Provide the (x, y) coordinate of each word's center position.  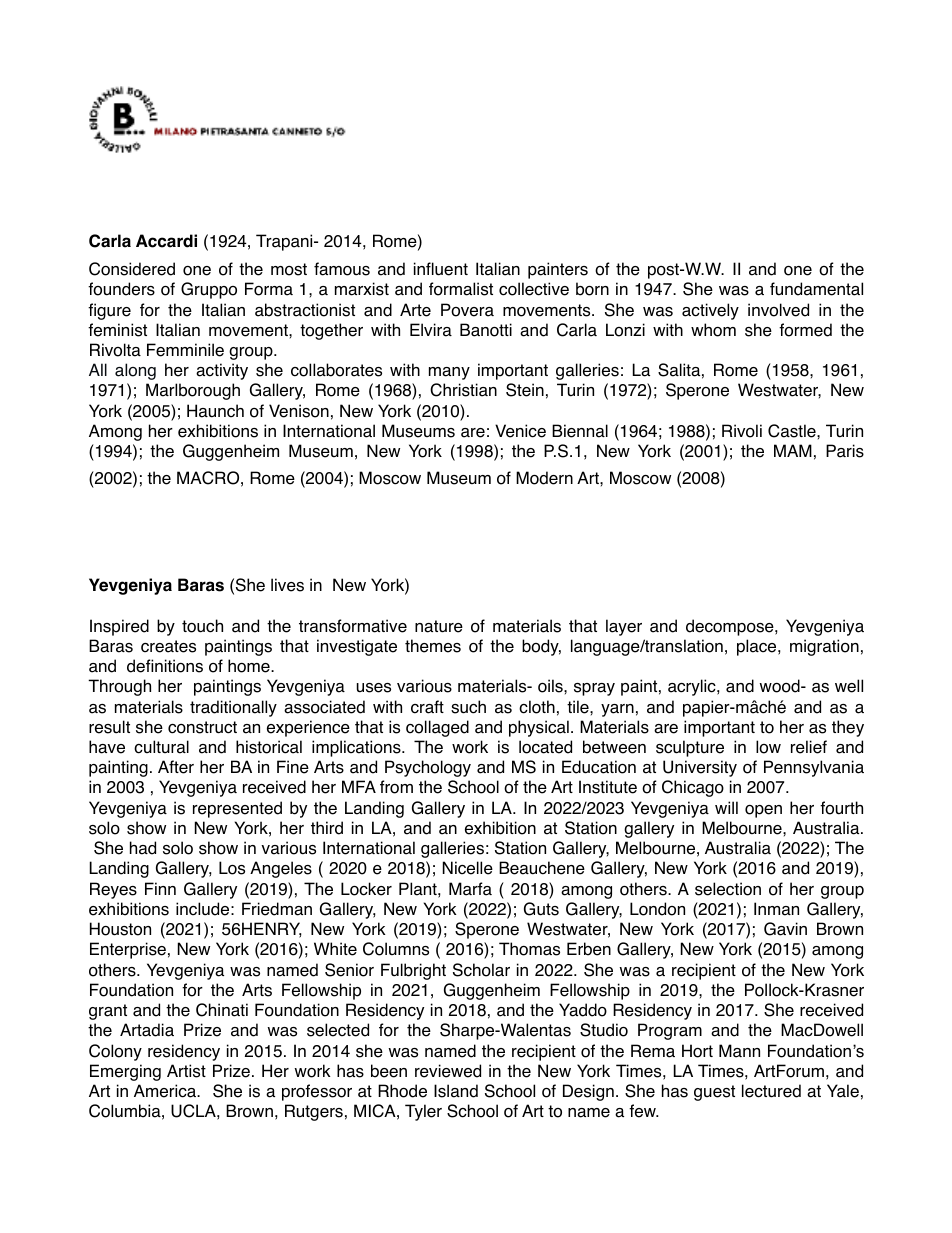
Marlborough (193, 391)
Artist (186, 1071)
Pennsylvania (814, 768)
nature (439, 626)
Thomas (529, 949)
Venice (520, 431)
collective (534, 289)
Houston (120, 929)
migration (824, 647)
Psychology (428, 768)
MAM (793, 450)
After (176, 767)
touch (202, 626)
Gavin (785, 929)
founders (121, 289)
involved (778, 310)
